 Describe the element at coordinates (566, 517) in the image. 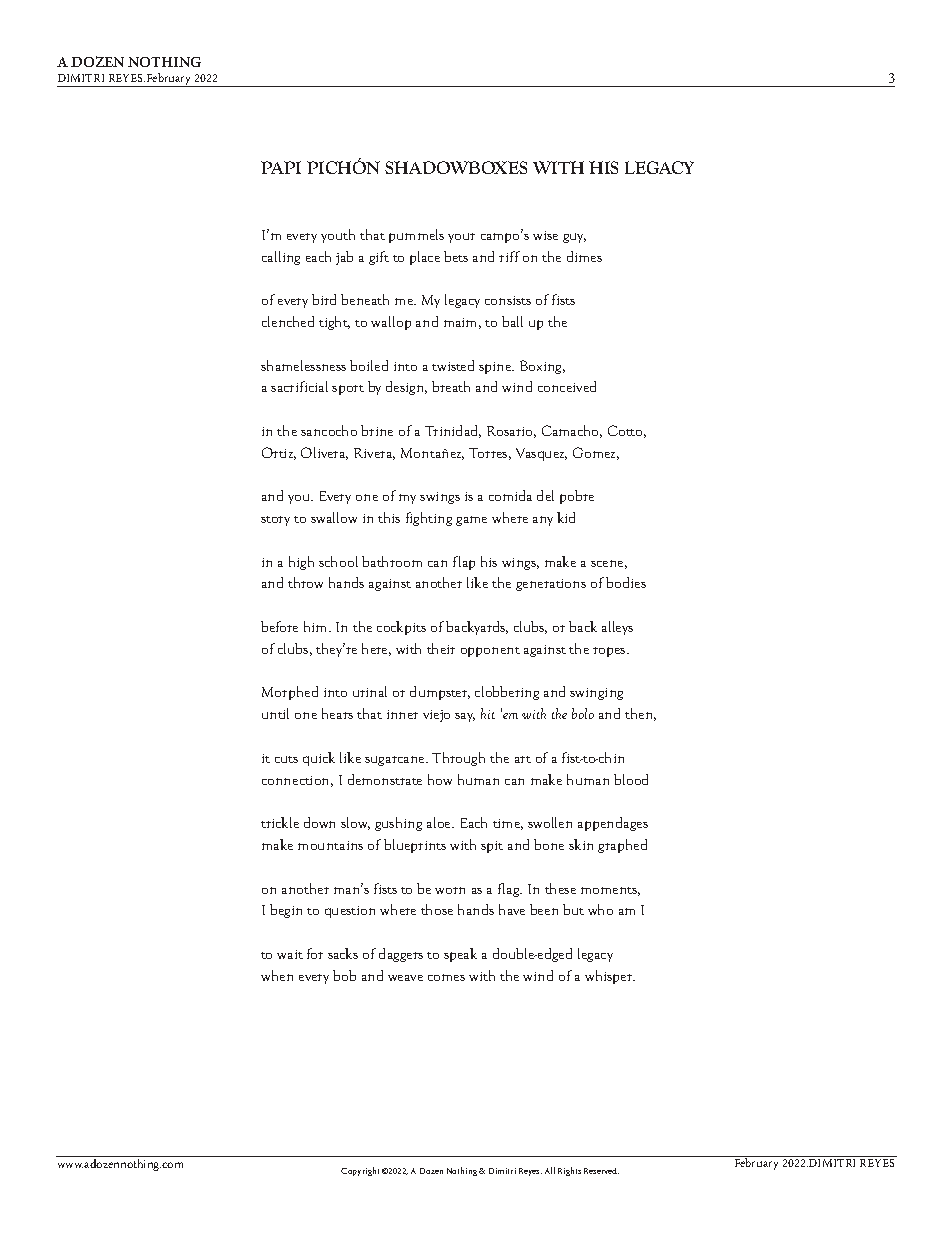

I see `kid` at that location.
